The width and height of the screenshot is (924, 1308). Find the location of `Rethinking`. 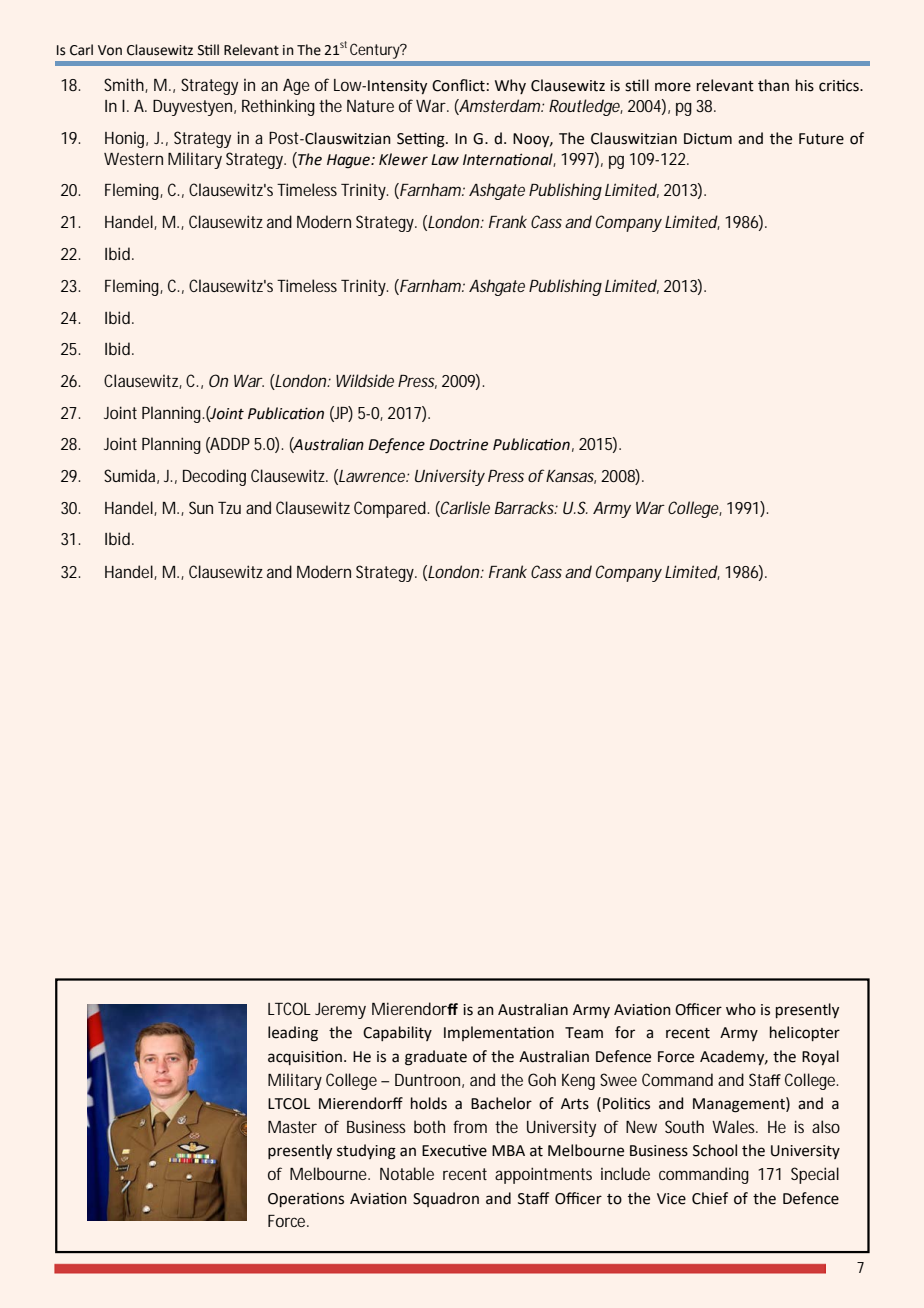

Rethinking is located at coordinates (278, 107).
